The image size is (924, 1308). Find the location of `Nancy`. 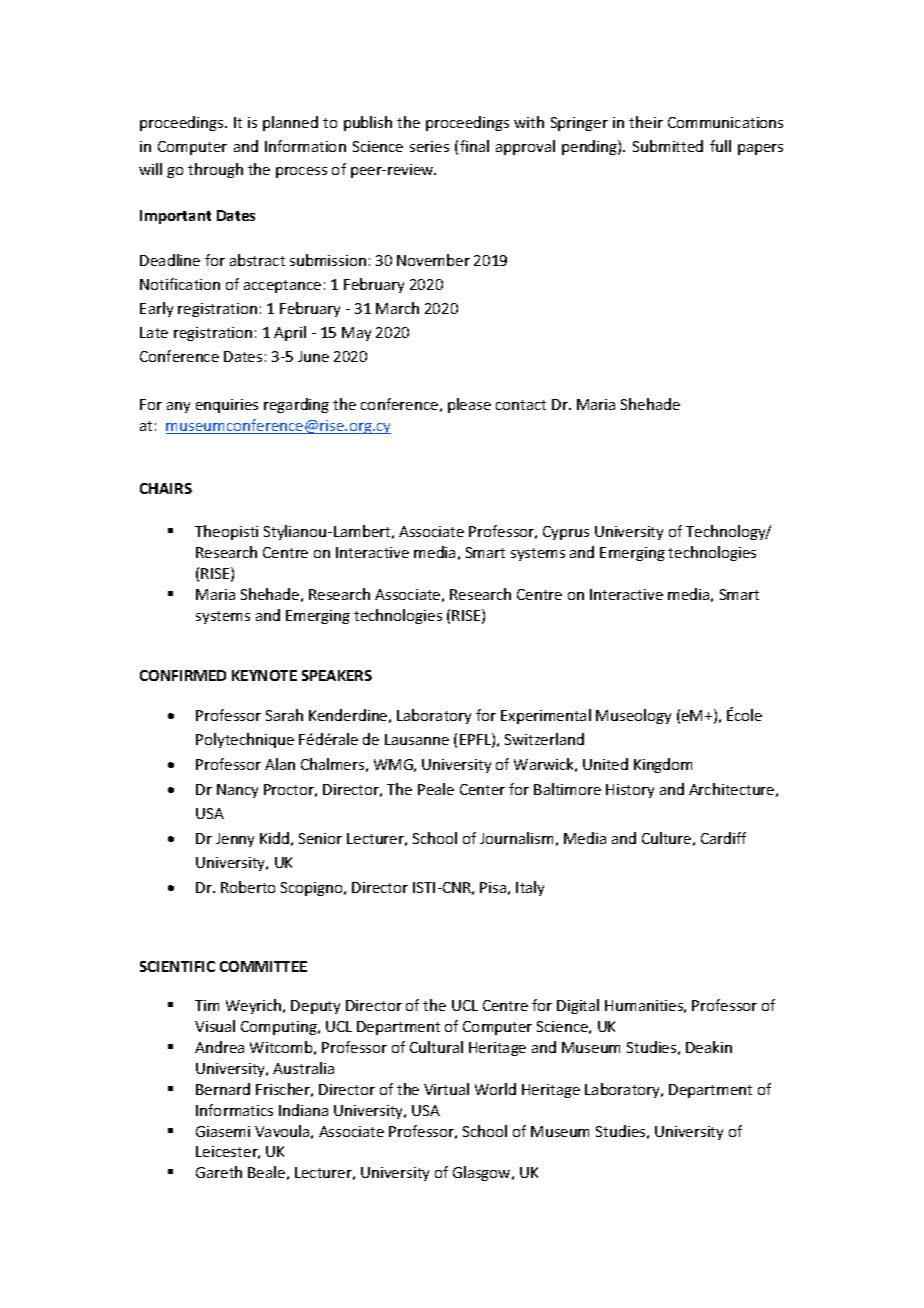

Nancy is located at coordinates (237, 791).
